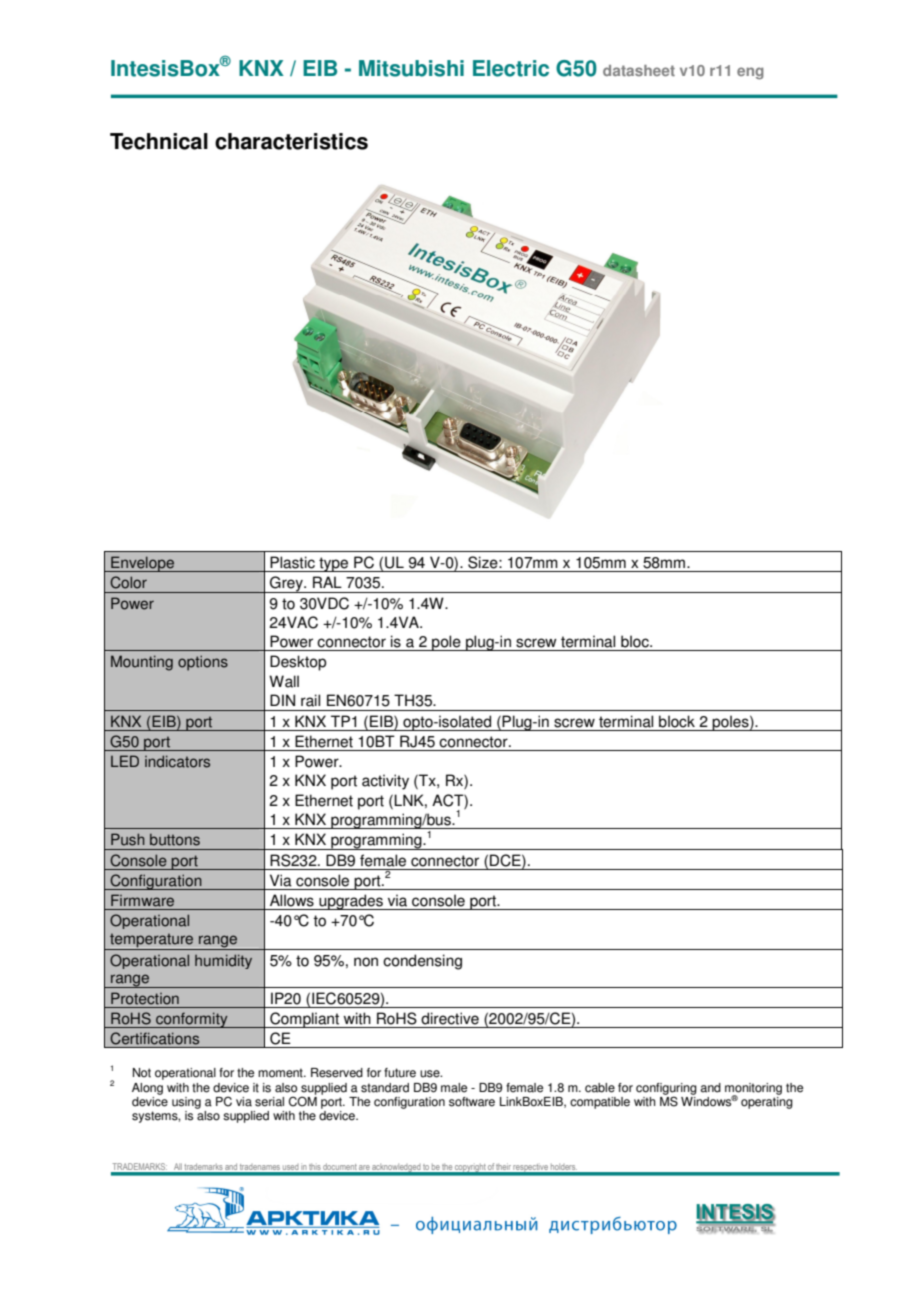  I want to click on upgrades, so click(351, 902).
